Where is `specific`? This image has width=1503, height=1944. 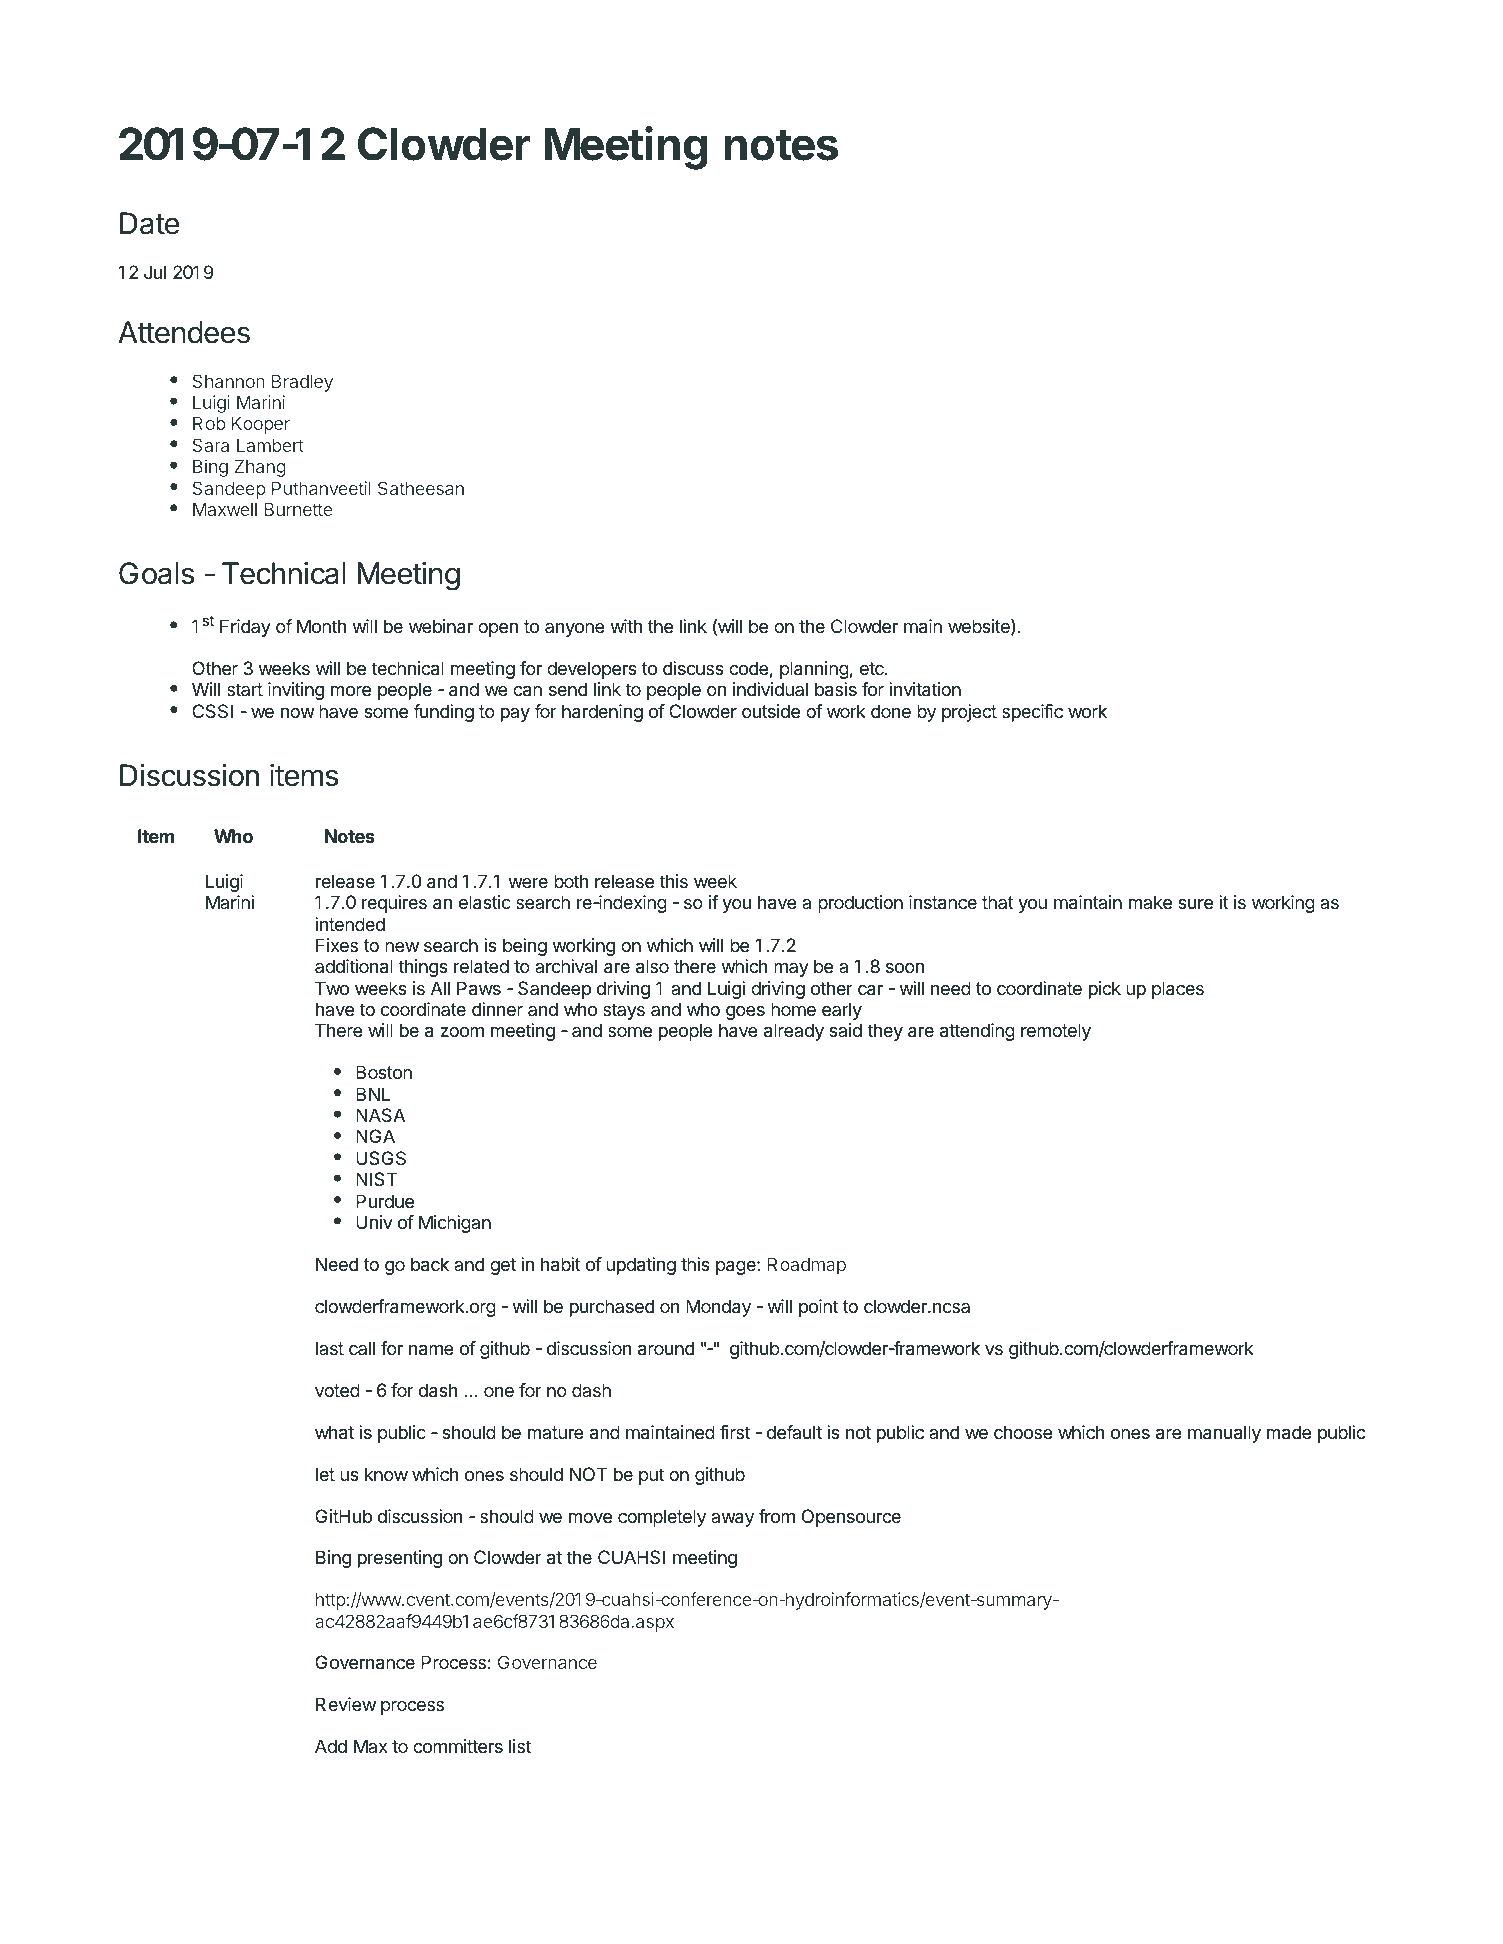
specific is located at coordinates (1032, 713).
